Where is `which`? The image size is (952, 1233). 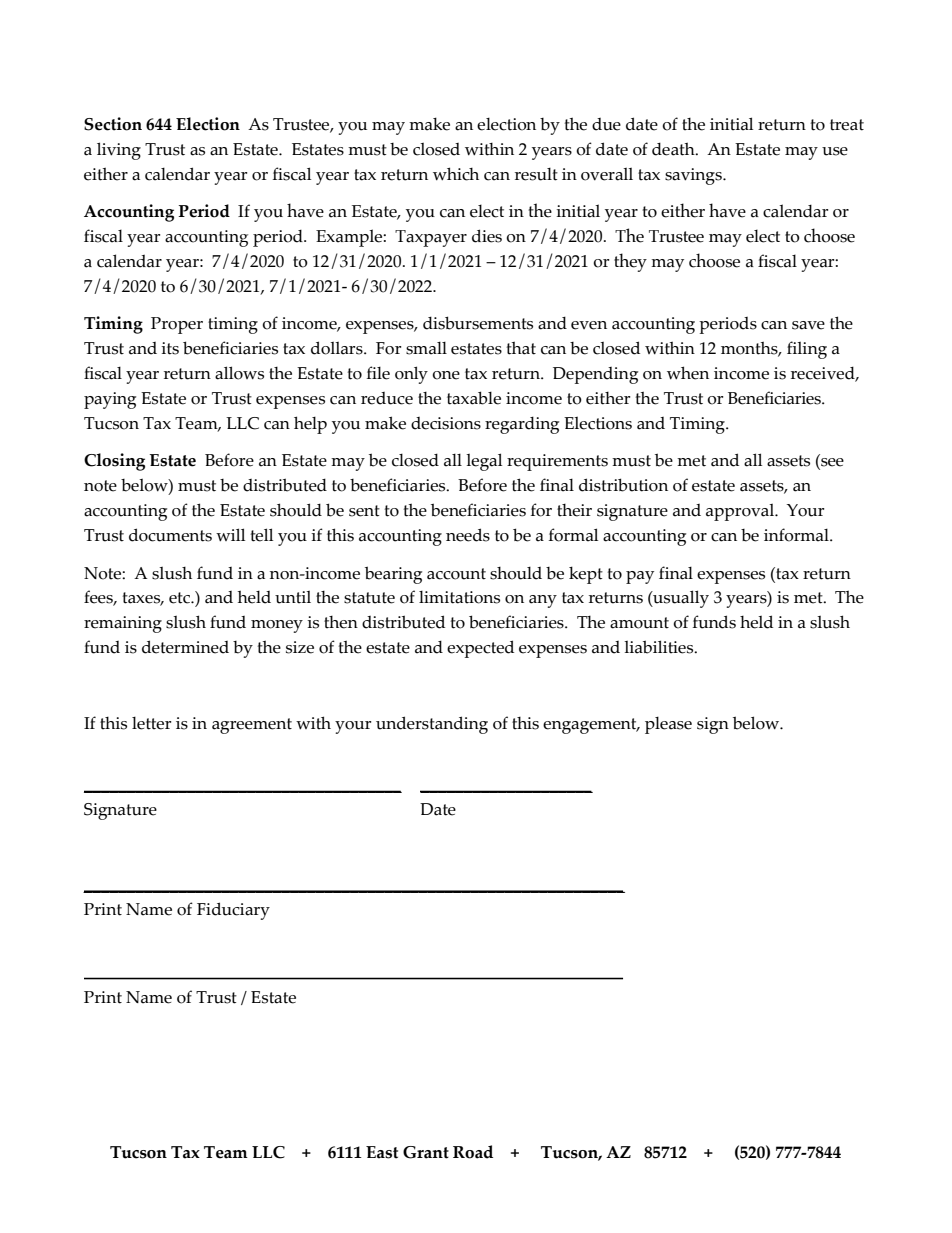 which is located at coordinates (456, 174).
